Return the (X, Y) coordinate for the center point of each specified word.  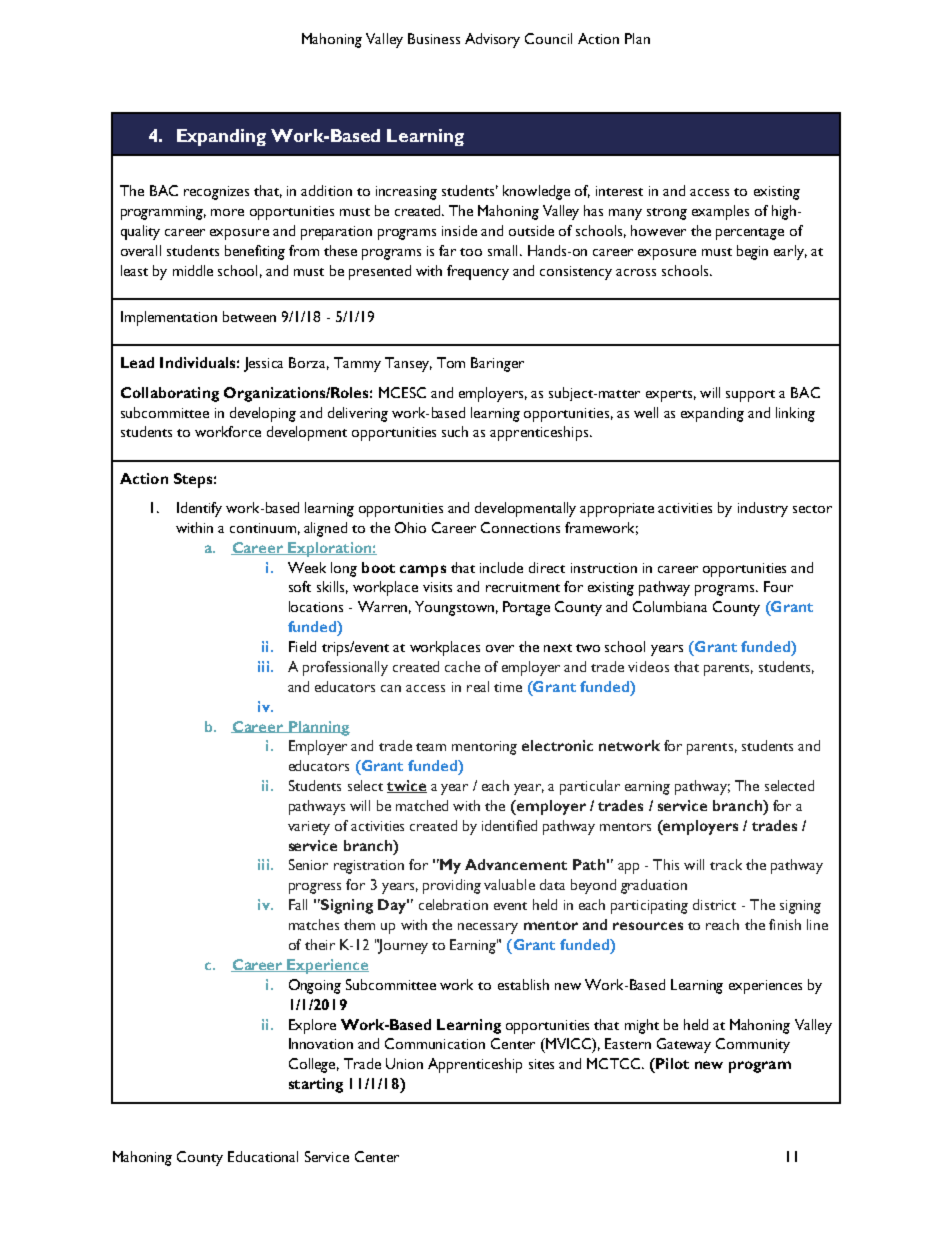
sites (541, 1064)
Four (778, 586)
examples (720, 212)
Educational (263, 1156)
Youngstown (454, 608)
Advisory (492, 40)
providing (452, 886)
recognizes (216, 193)
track (726, 864)
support (750, 396)
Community (753, 1045)
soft (300, 586)
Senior (308, 864)
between (249, 316)
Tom (451, 362)
